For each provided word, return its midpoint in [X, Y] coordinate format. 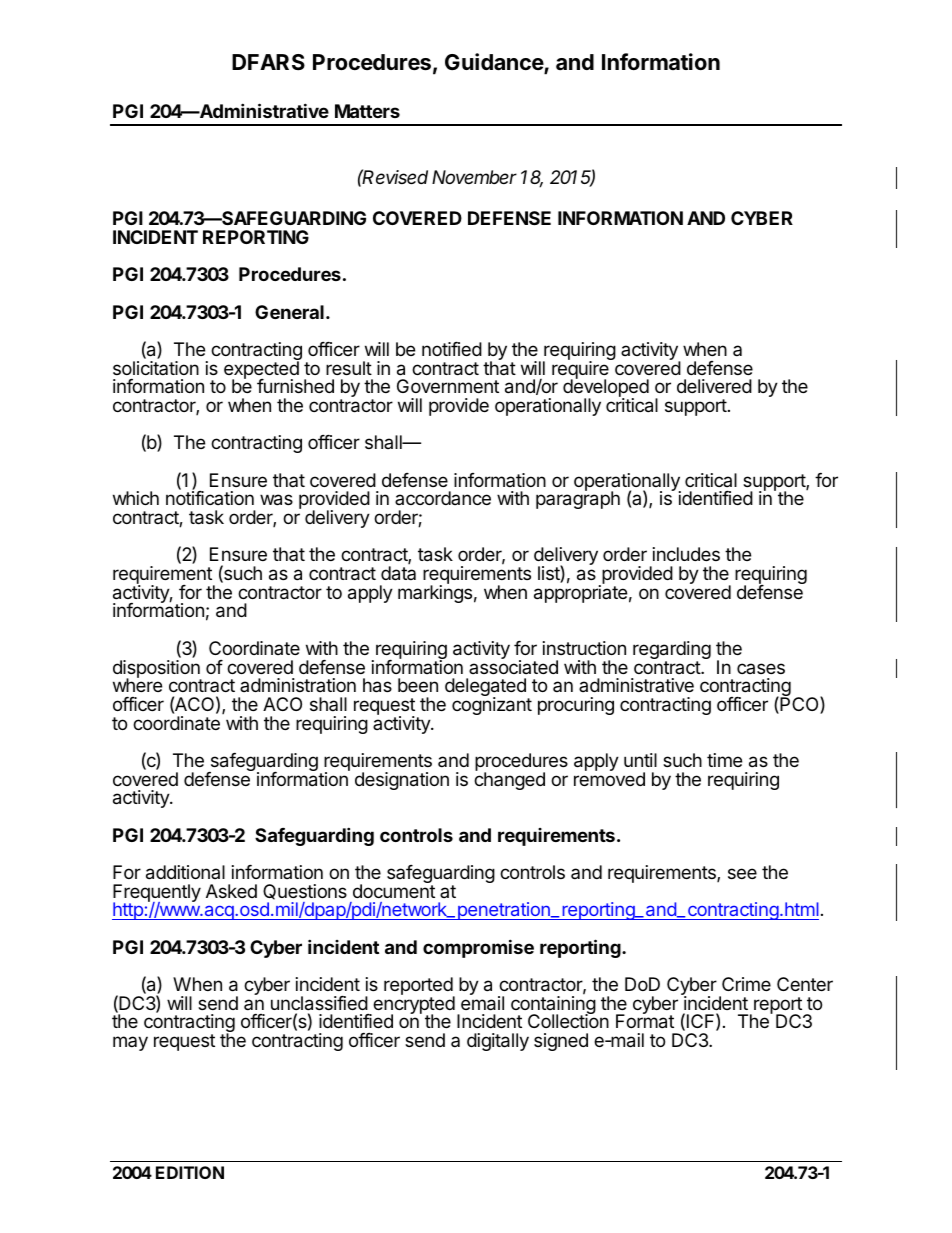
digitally [498, 1042]
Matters [367, 111]
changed [509, 780]
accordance [443, 498]
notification [210, 498]
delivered [714, 386]
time [724, 760]
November [474, 177]
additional [185, 872]
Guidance [495, 63]
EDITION [190, 1172]
